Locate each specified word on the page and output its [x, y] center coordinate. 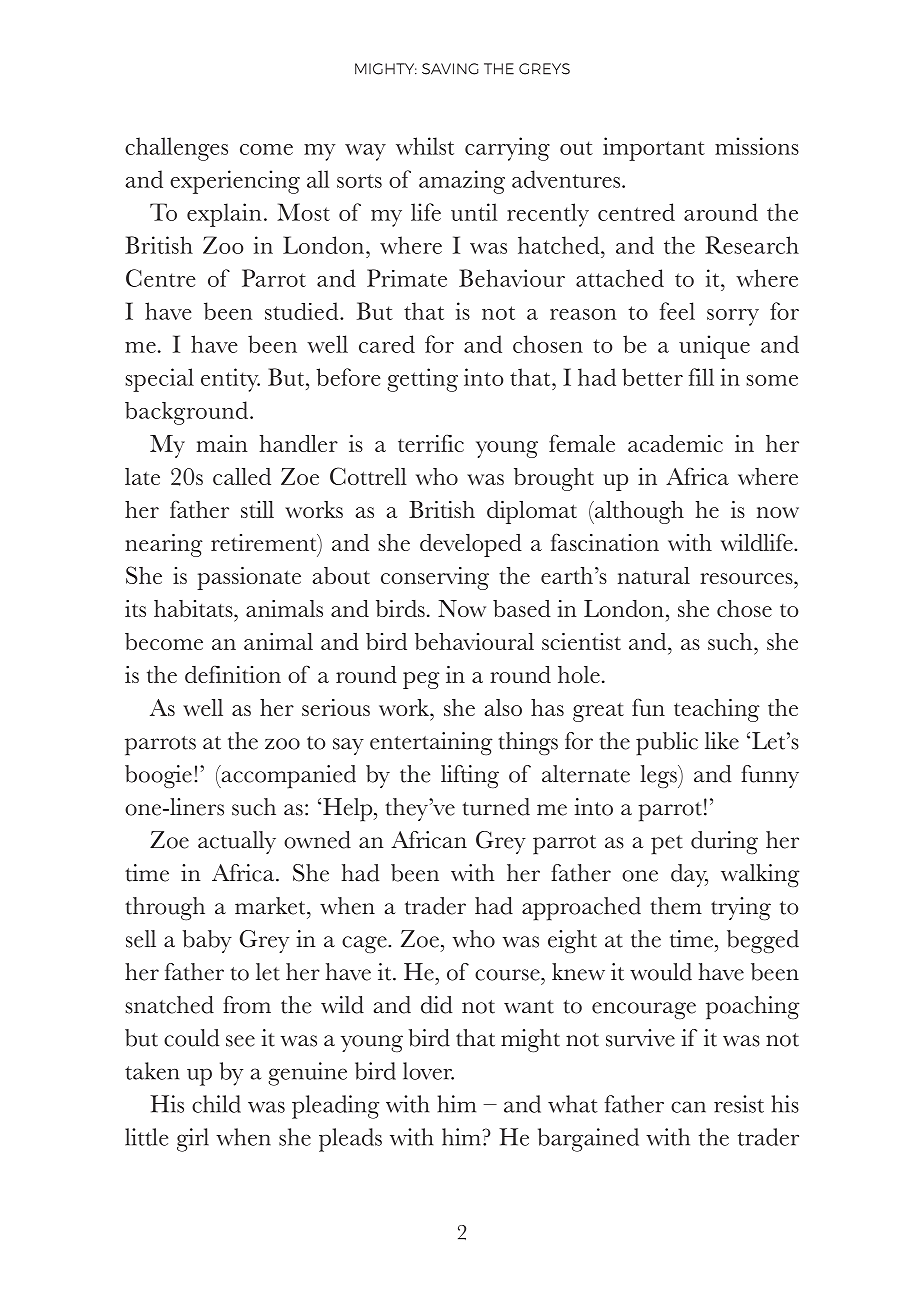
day [689, 875]
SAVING [450, 69]
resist [739, 1104]
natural [654, 575]
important [654, 149]
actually [237, 842]
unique [714, 347]
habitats [194, 608]
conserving [435, 578]
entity [230, 380]
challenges [176, 149]
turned [496, 807]
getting [422, 380]
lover [428, 1071]
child [216, 1104]
